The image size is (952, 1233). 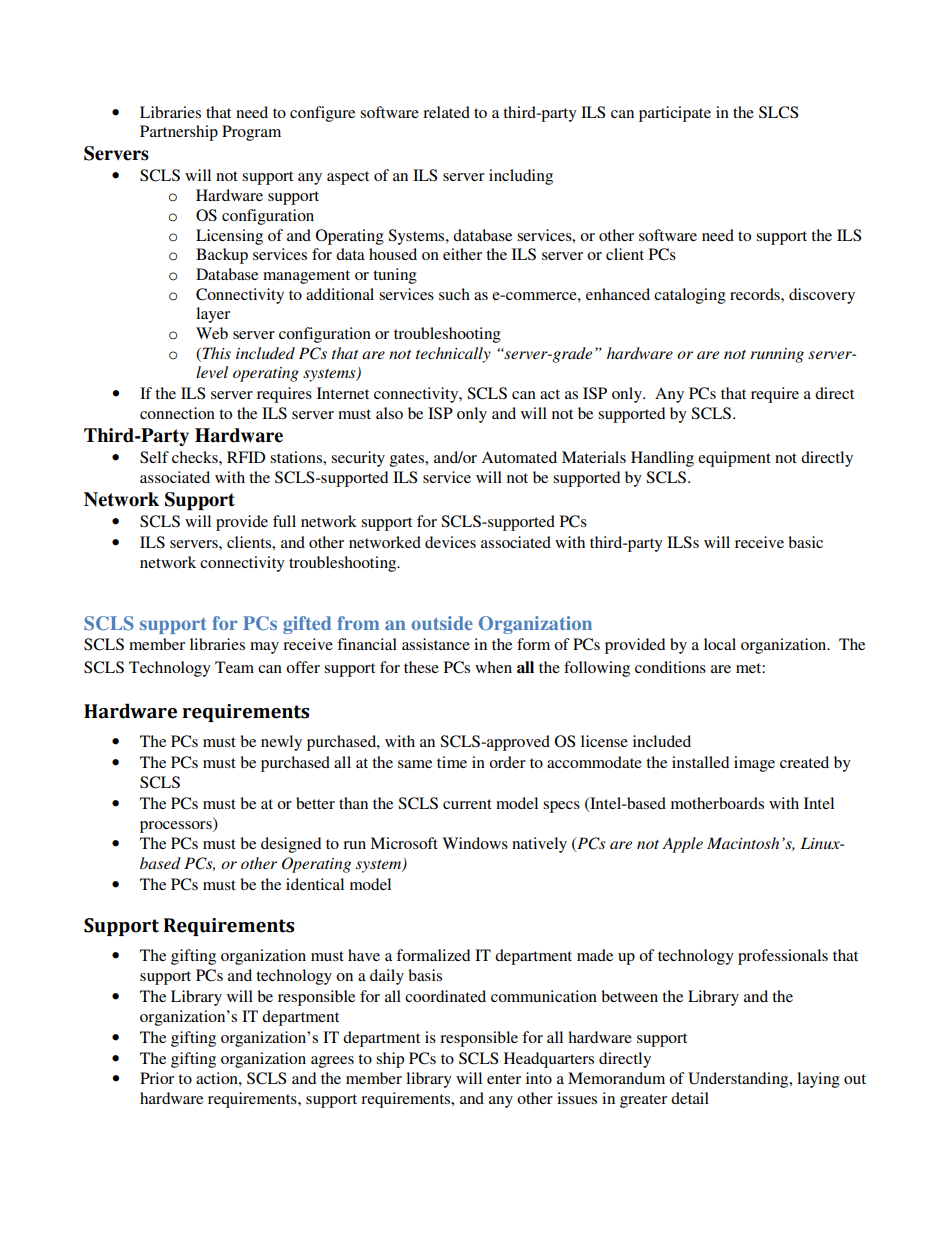 I want to click on order, so click(x=507, y=762).
